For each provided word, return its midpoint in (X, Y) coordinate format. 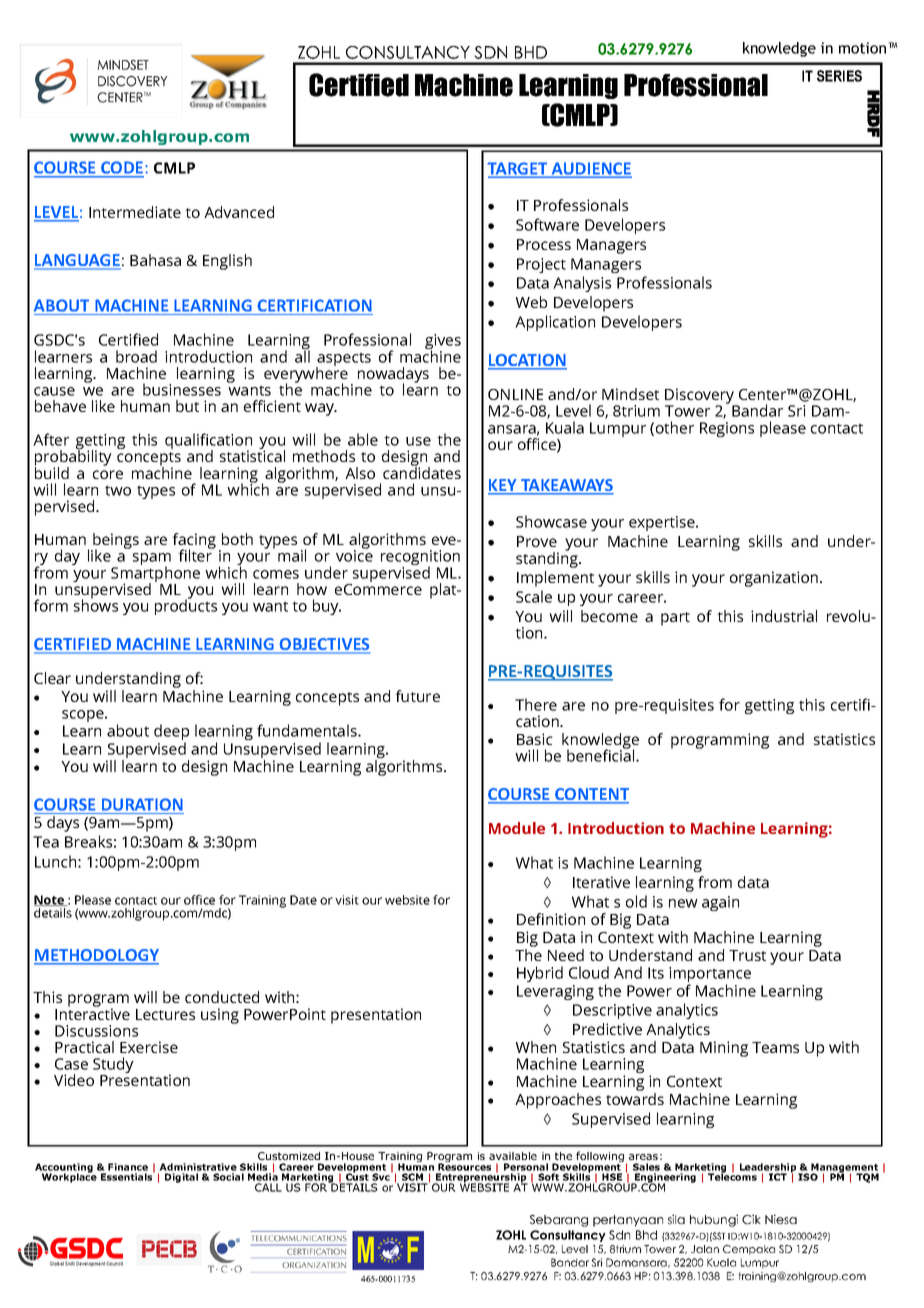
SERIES (839, 76)
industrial (784, 616)
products (186, 606)
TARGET (518, 169)
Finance (128, 1167)
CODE (122, 169)
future (417, 696)
